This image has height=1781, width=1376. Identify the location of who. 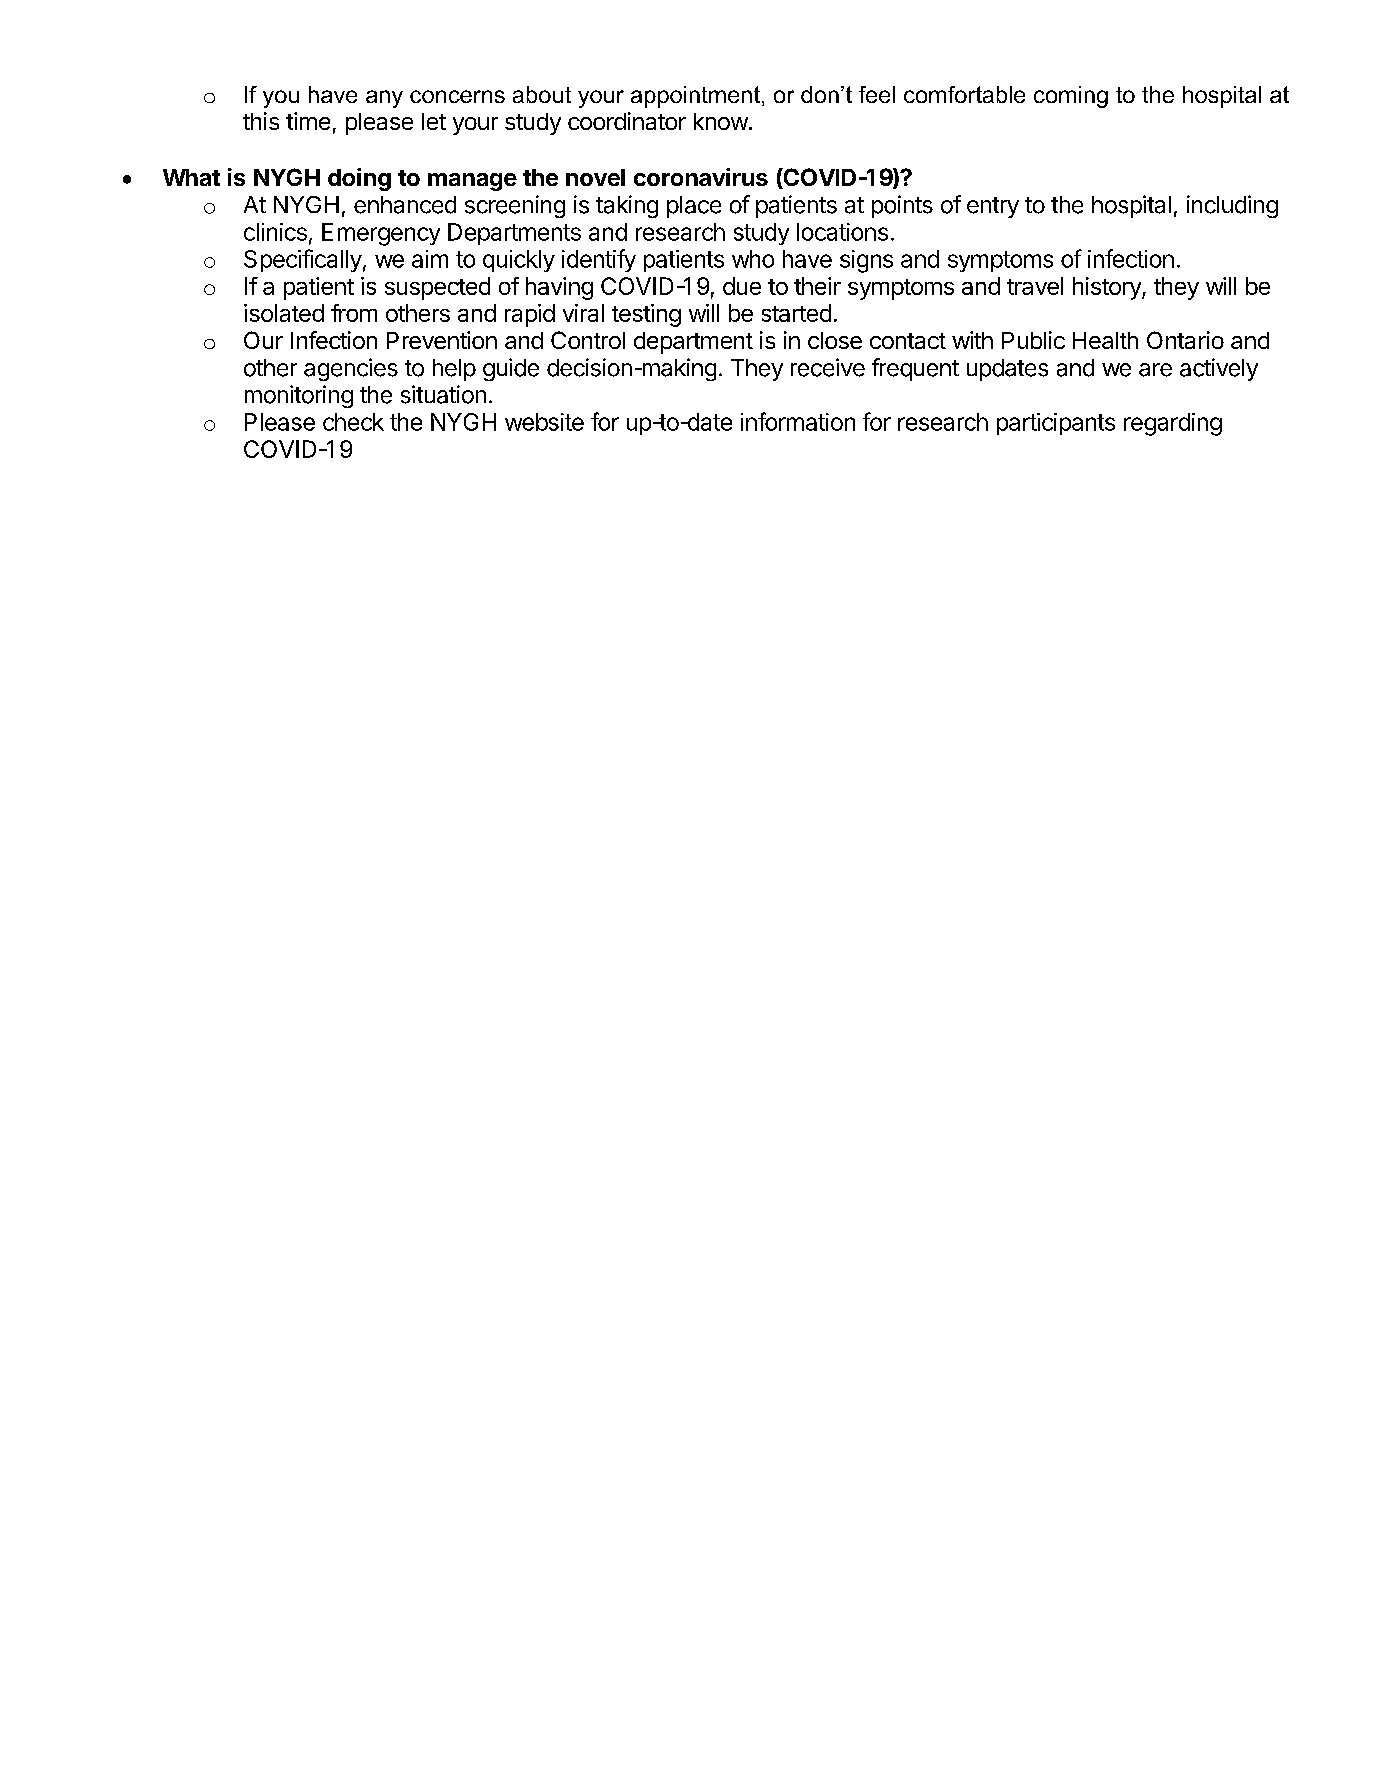
(753, 259).
